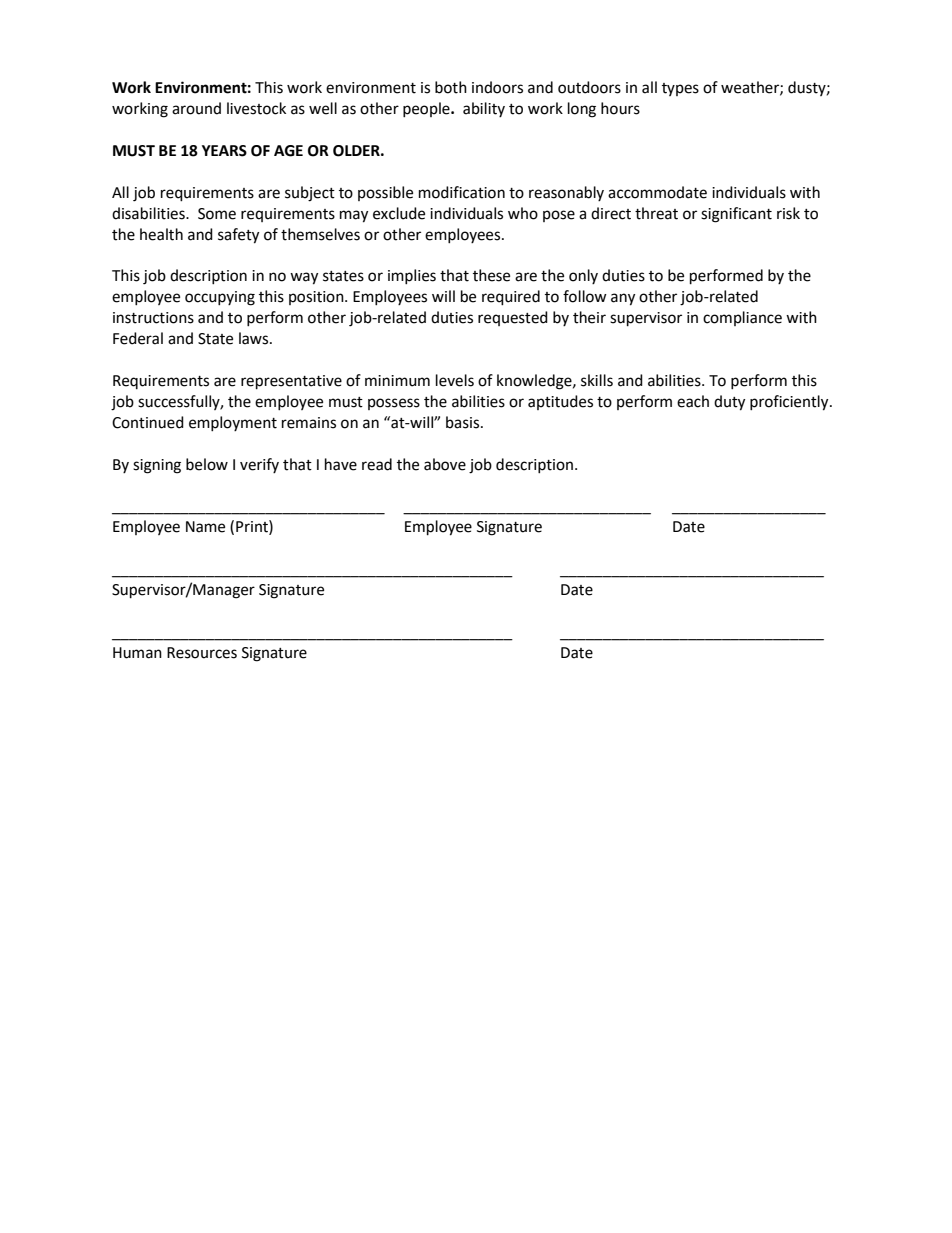 The height and width of the document is (1233, 952). What do you see at coordinates (196, 108) in the document?
I see `around` at bounding box center [196, 108].
